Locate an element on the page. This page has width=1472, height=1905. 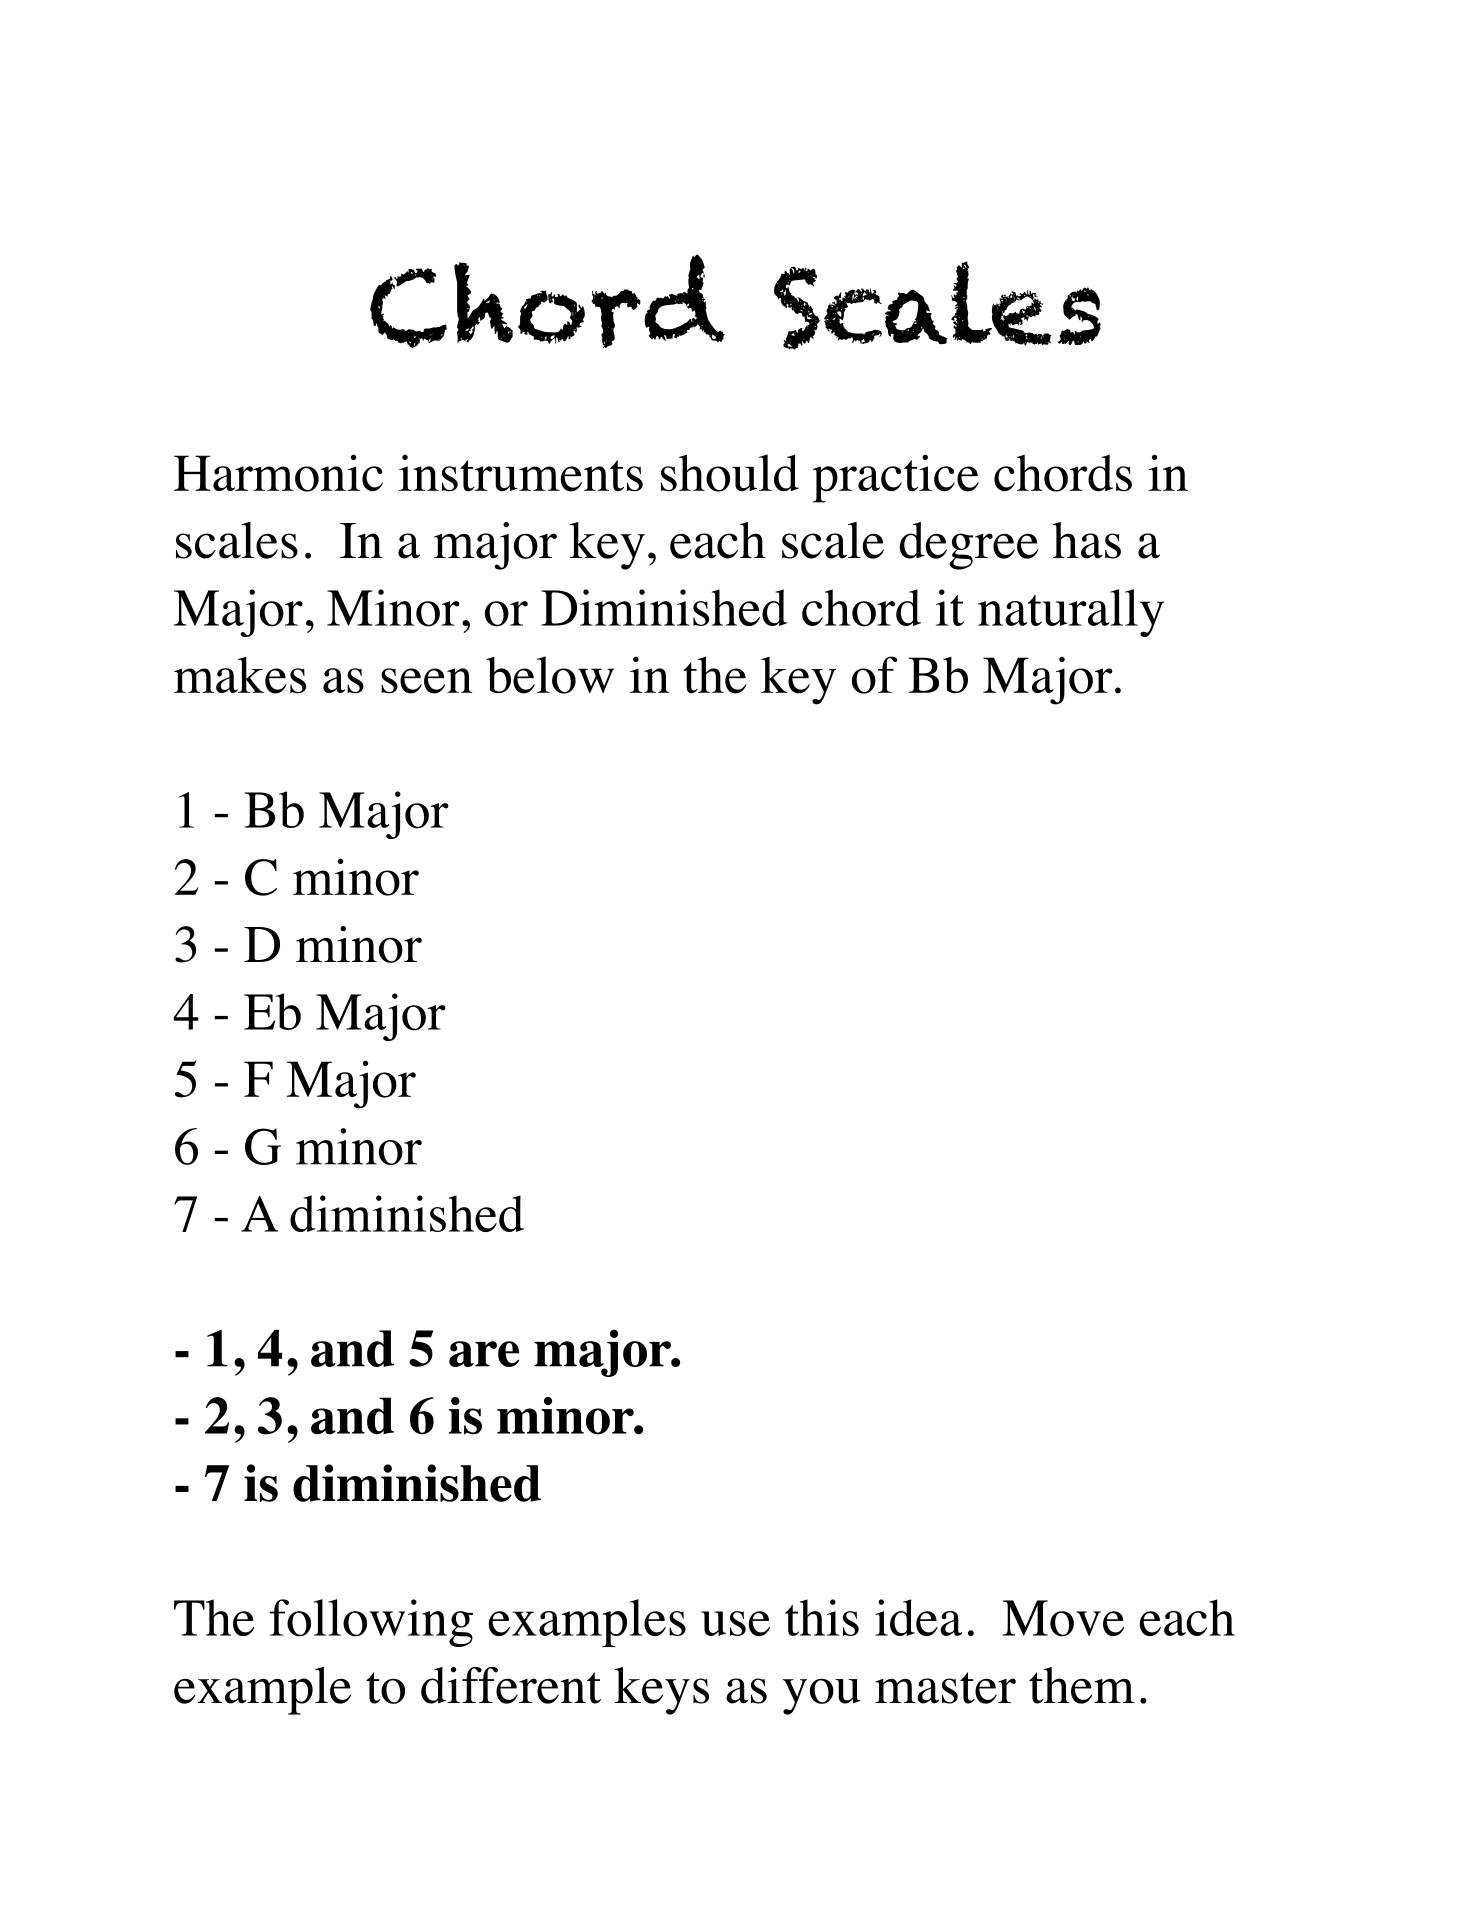
keys is located at coordinates (661, 1691).
